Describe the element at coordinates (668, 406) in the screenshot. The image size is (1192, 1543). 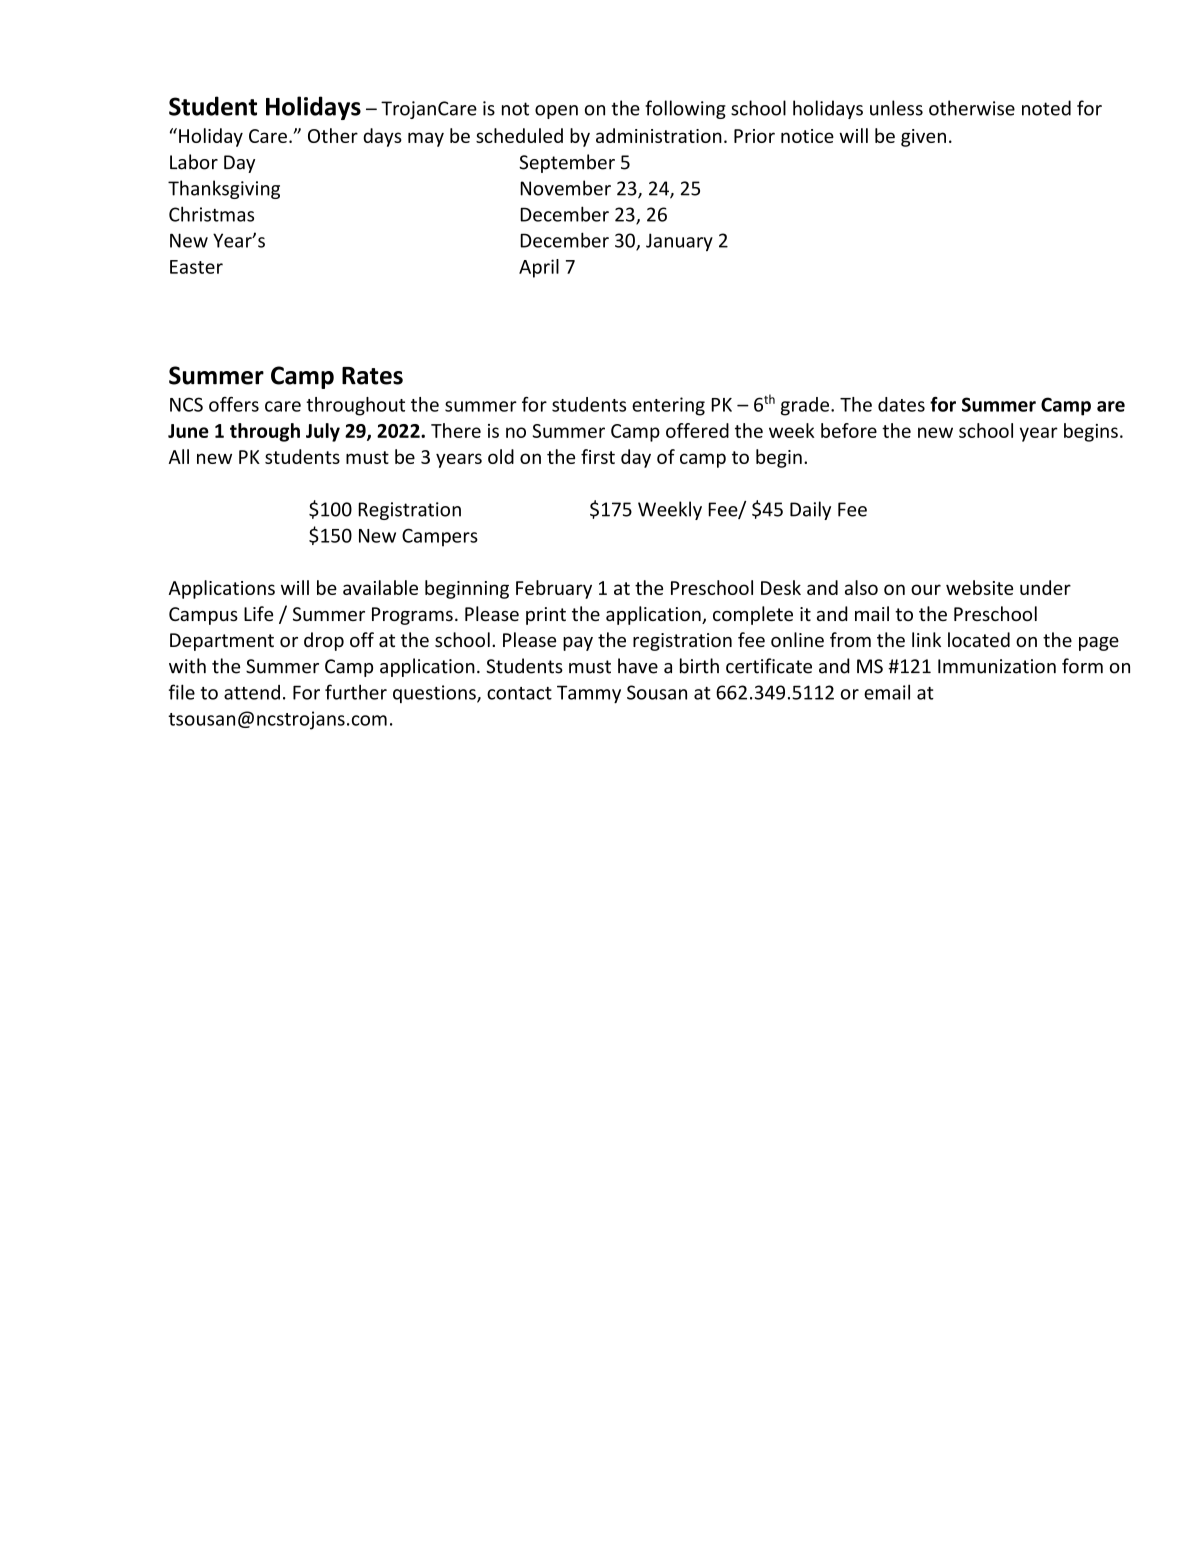
I see `entering` at that location.
